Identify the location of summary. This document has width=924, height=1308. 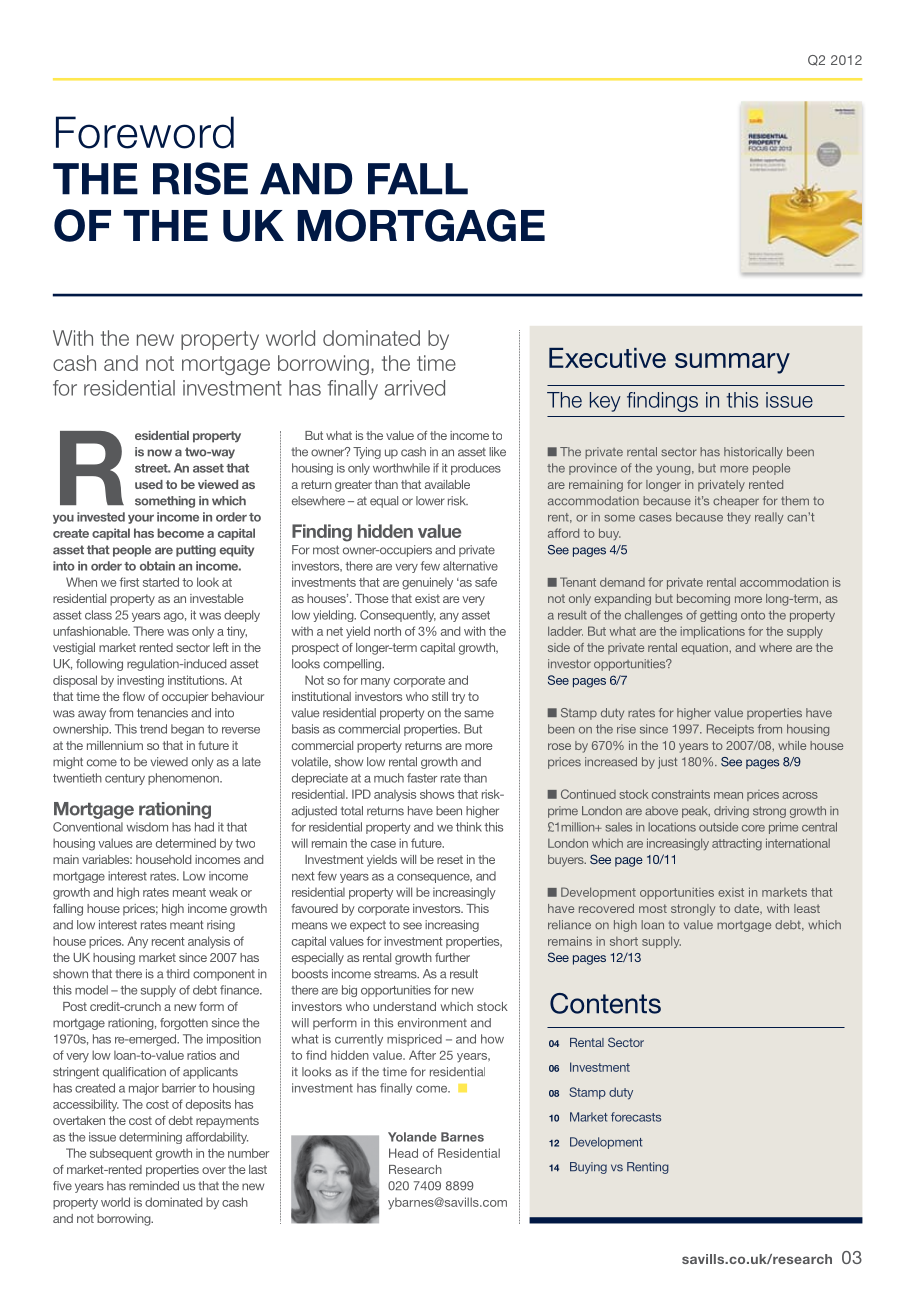
(732, 363).
